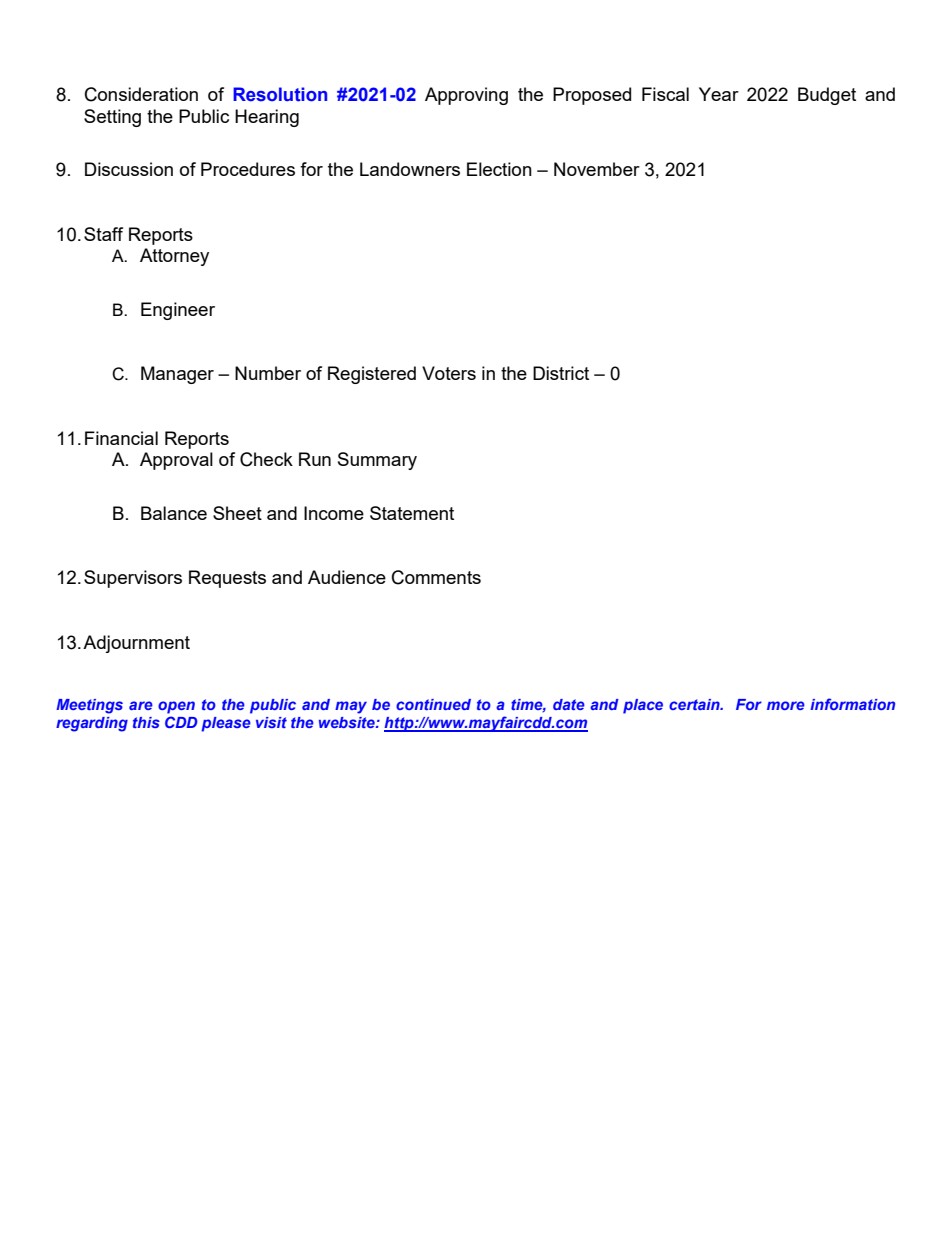 The width and height of the screenshot is (952, 1233). Describe the element at coordinates (466, 96) in the screenshot. I see `Approving` at that location.
